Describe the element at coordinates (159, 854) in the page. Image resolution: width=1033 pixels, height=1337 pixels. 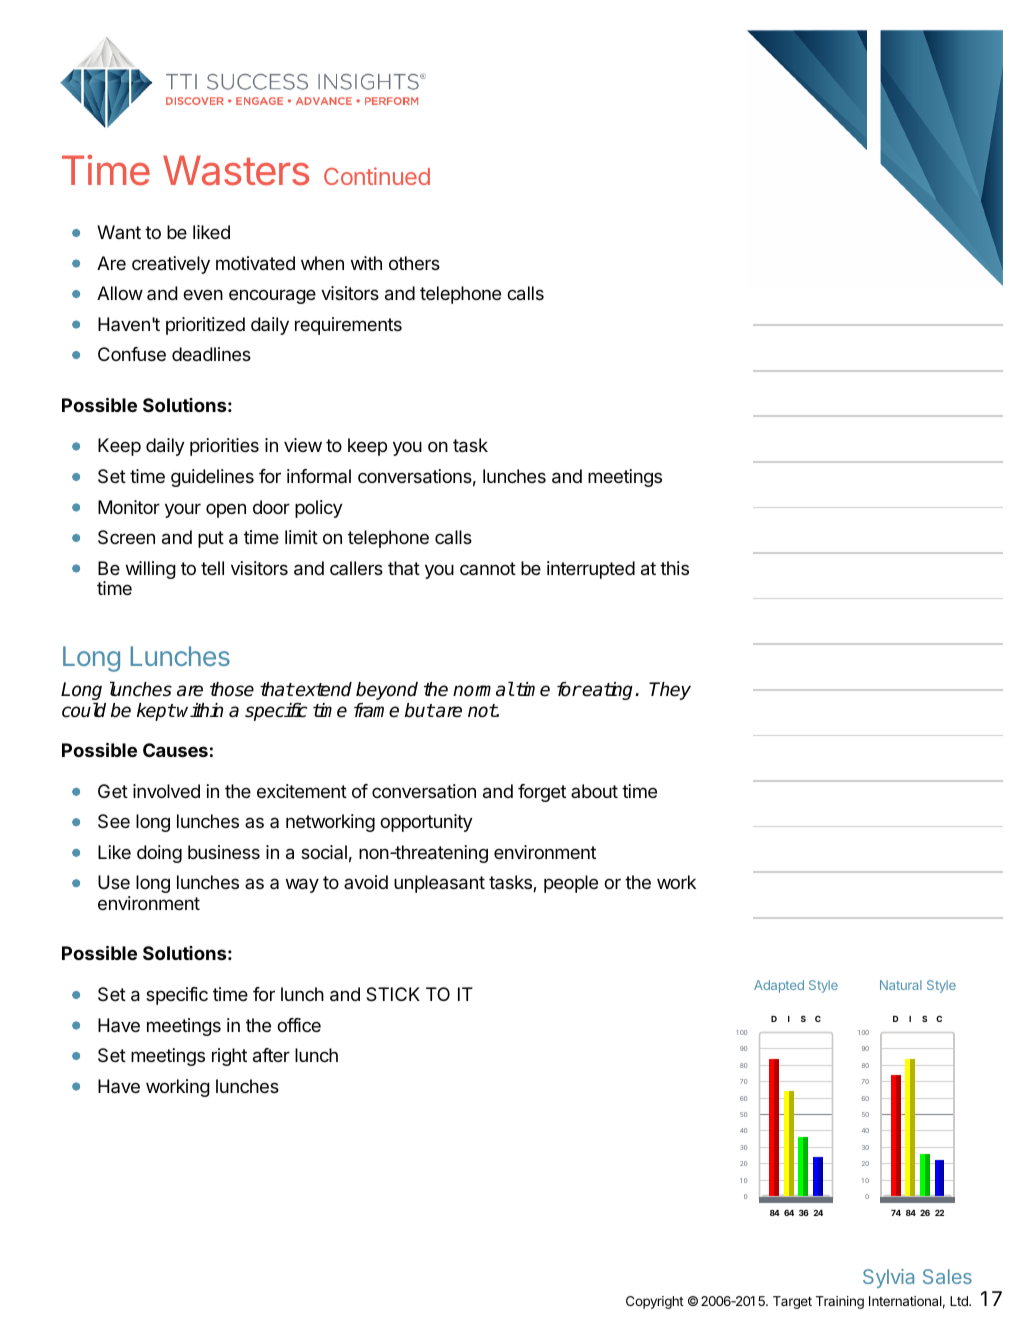
I see `doing` at that location.
